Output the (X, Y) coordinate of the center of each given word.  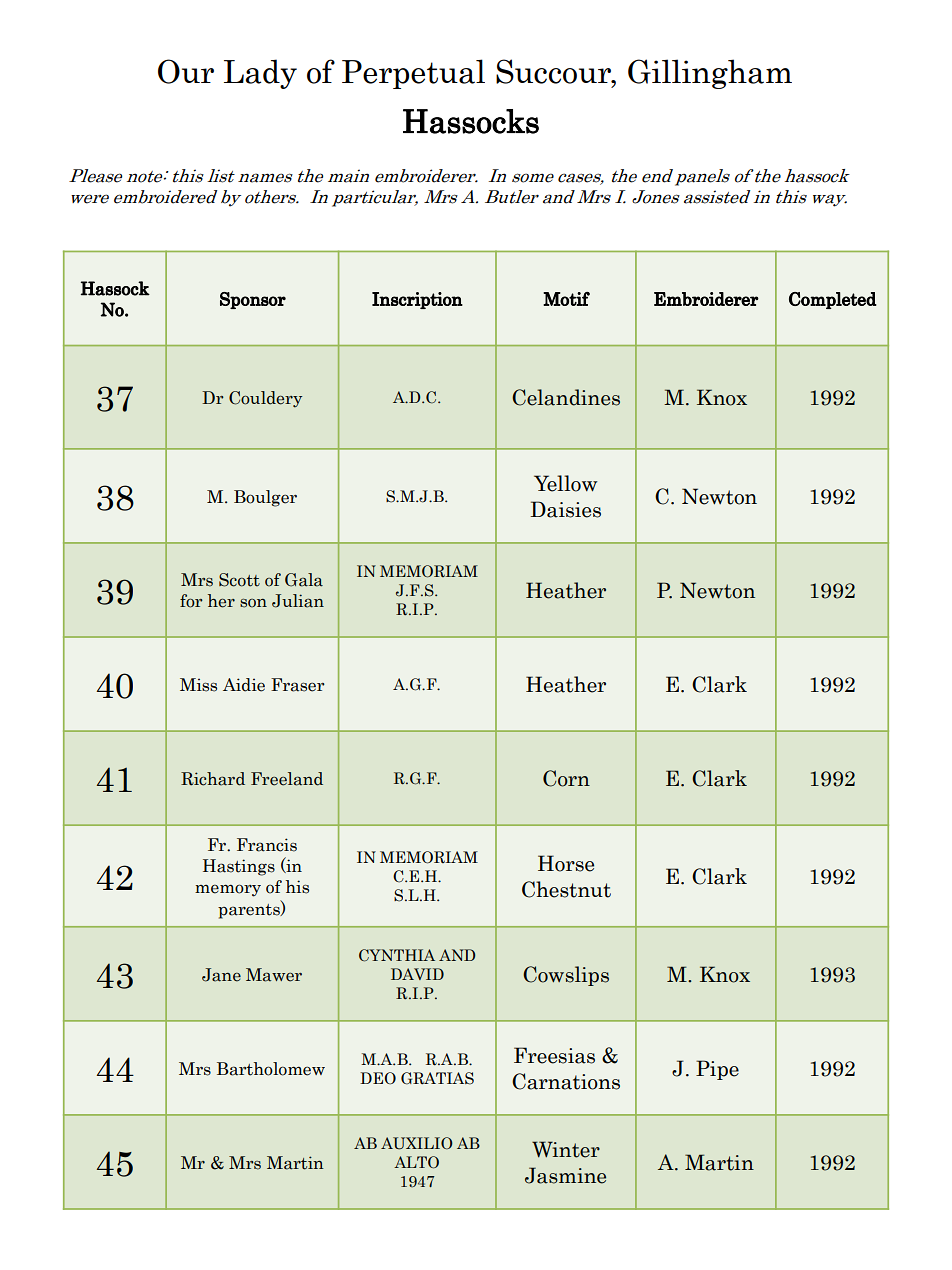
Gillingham (710, 74)
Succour (555, 72)
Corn (566, 778)
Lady (260, 74)
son (253, 603)
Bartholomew (271, 1069)
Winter (566, 1149)
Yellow (565, 483)
